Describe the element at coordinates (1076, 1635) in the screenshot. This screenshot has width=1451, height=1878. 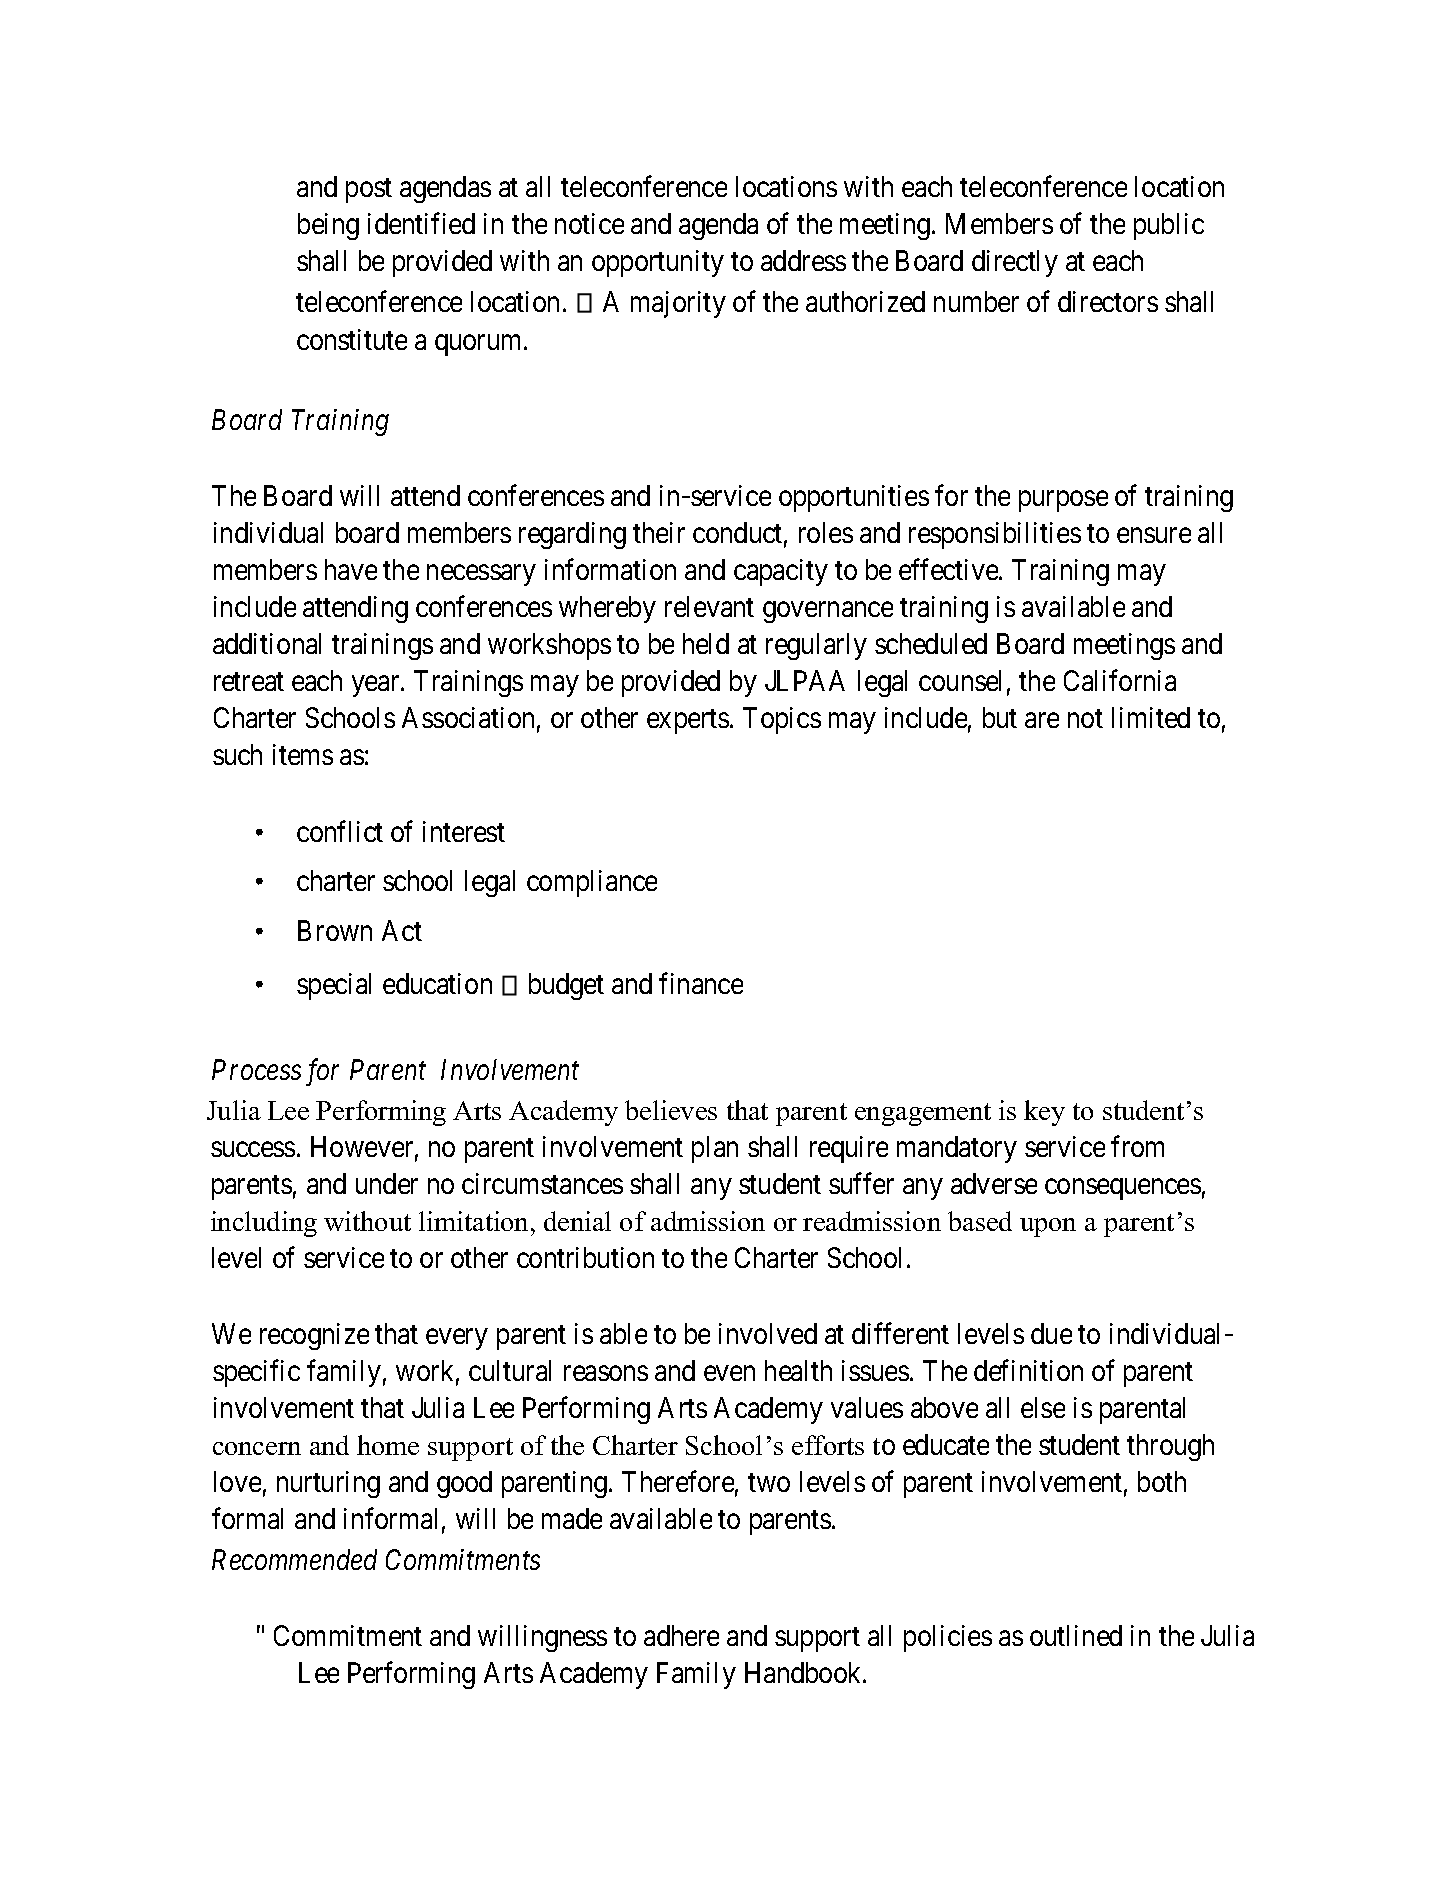
I see `outlined` at that location.
